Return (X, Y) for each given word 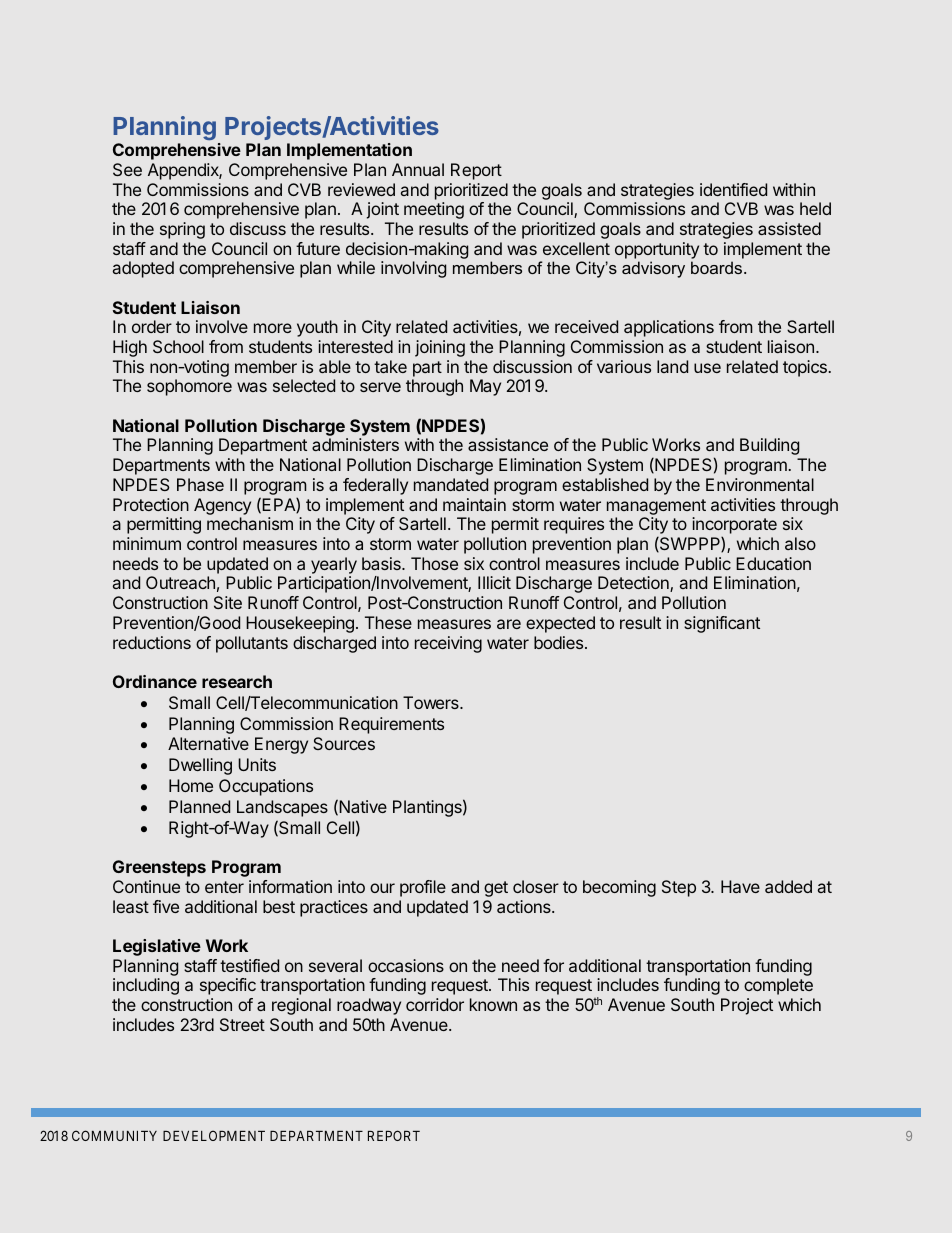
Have (740, 886)
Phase (200, 484)
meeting (434, 210)
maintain (474, 504)
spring (182, 230)
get (496, 889)
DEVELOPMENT (214, 1135)
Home (191, 785)
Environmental (760, 484)
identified (733, 189)
